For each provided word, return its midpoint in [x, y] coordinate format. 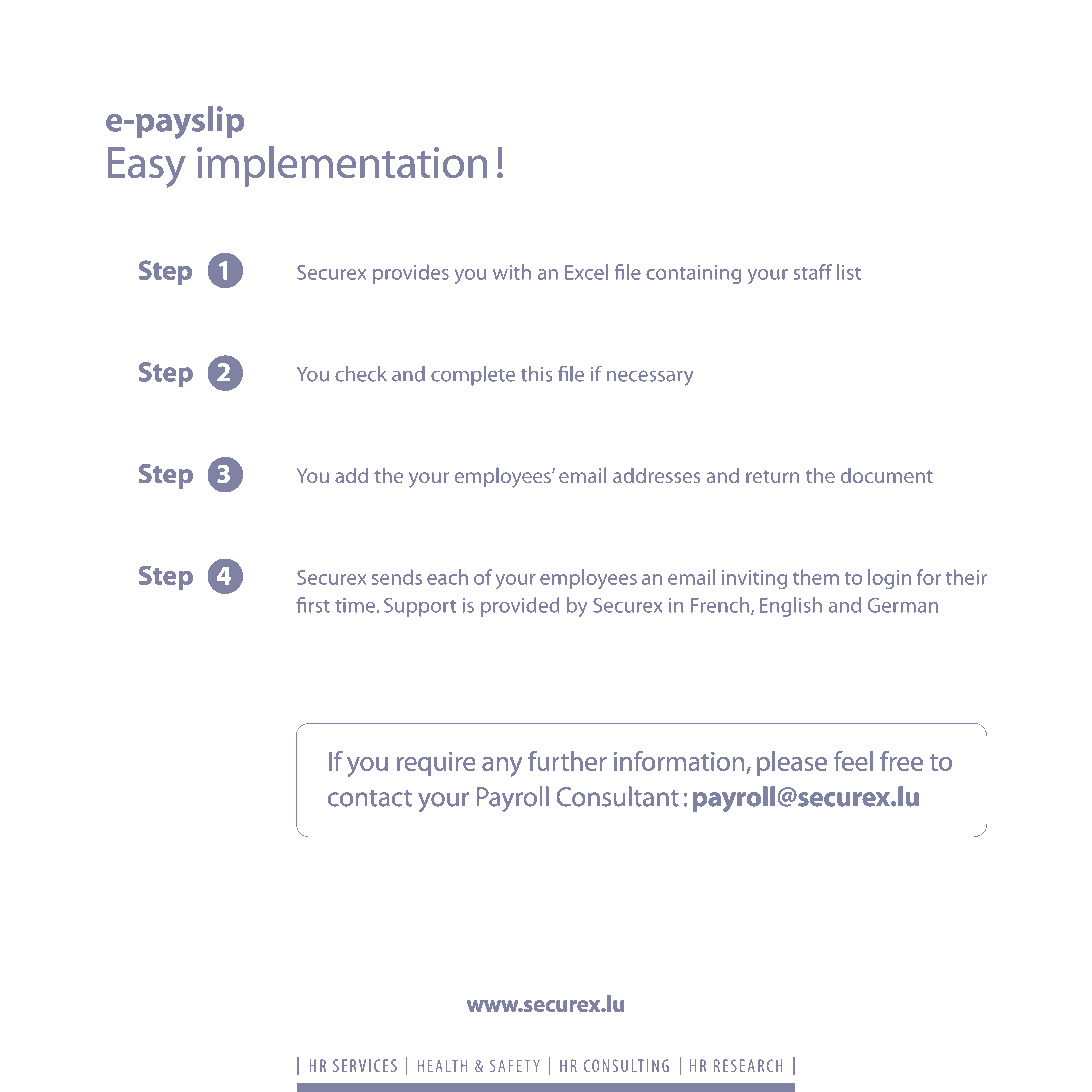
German [903, 605]
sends [397, 577]
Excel [586, 272]
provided [520, 607]
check [361, 374]
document [887, 475]
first [313, 605]
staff [813, 272]
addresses [657, 475]
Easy [147, 167]
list [849, 272]
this [536, 374]
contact [370, 798]
